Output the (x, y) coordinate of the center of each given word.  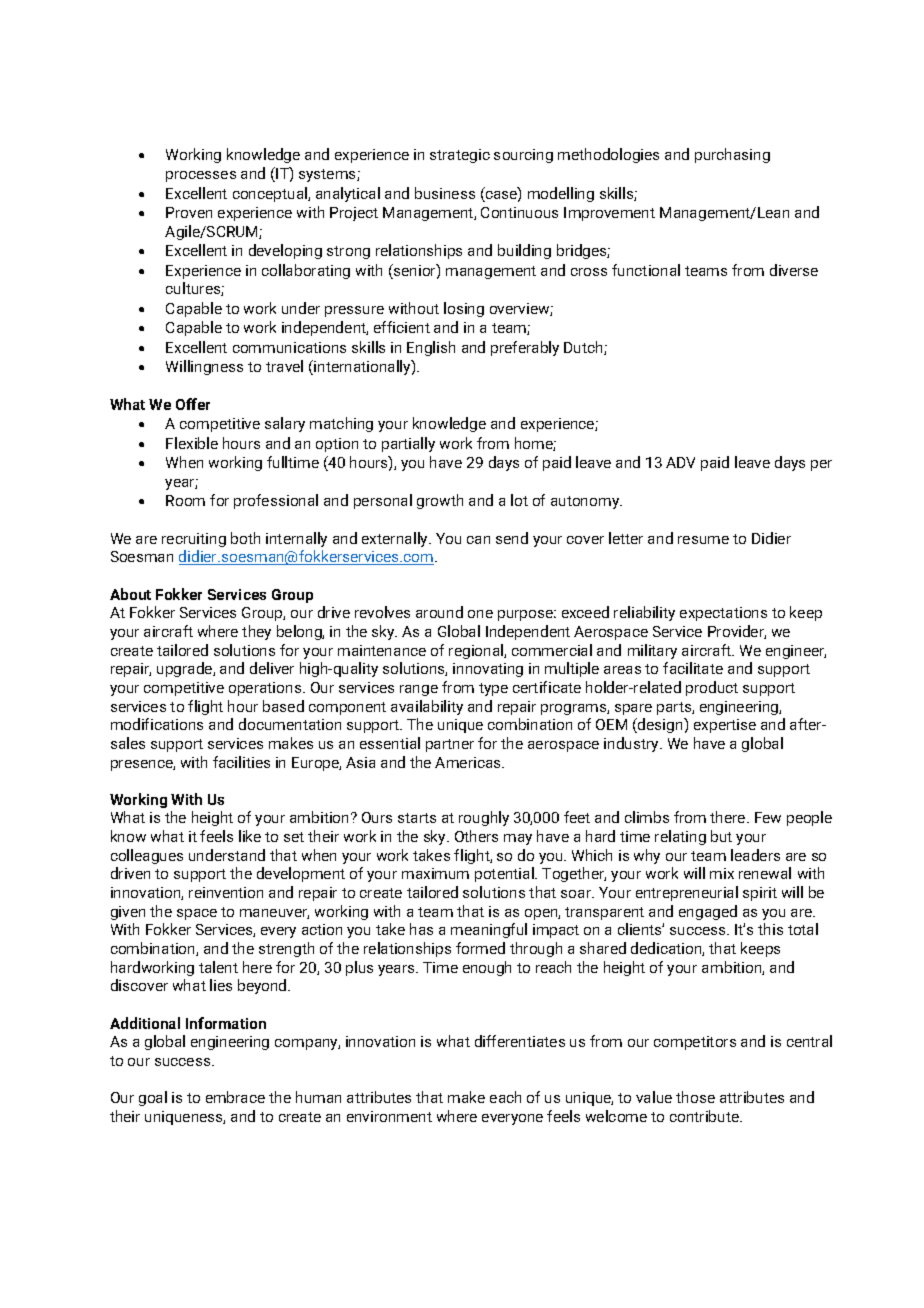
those (695, 1097)
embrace (235, 1097)
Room (185, 500)
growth (440, 501)
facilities (241, 762)
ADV (680, 462)
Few (768, 817)
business (445, 193)
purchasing (732, 155)
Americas (469, 762)
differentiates (520, 1041)
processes (201, 176)
